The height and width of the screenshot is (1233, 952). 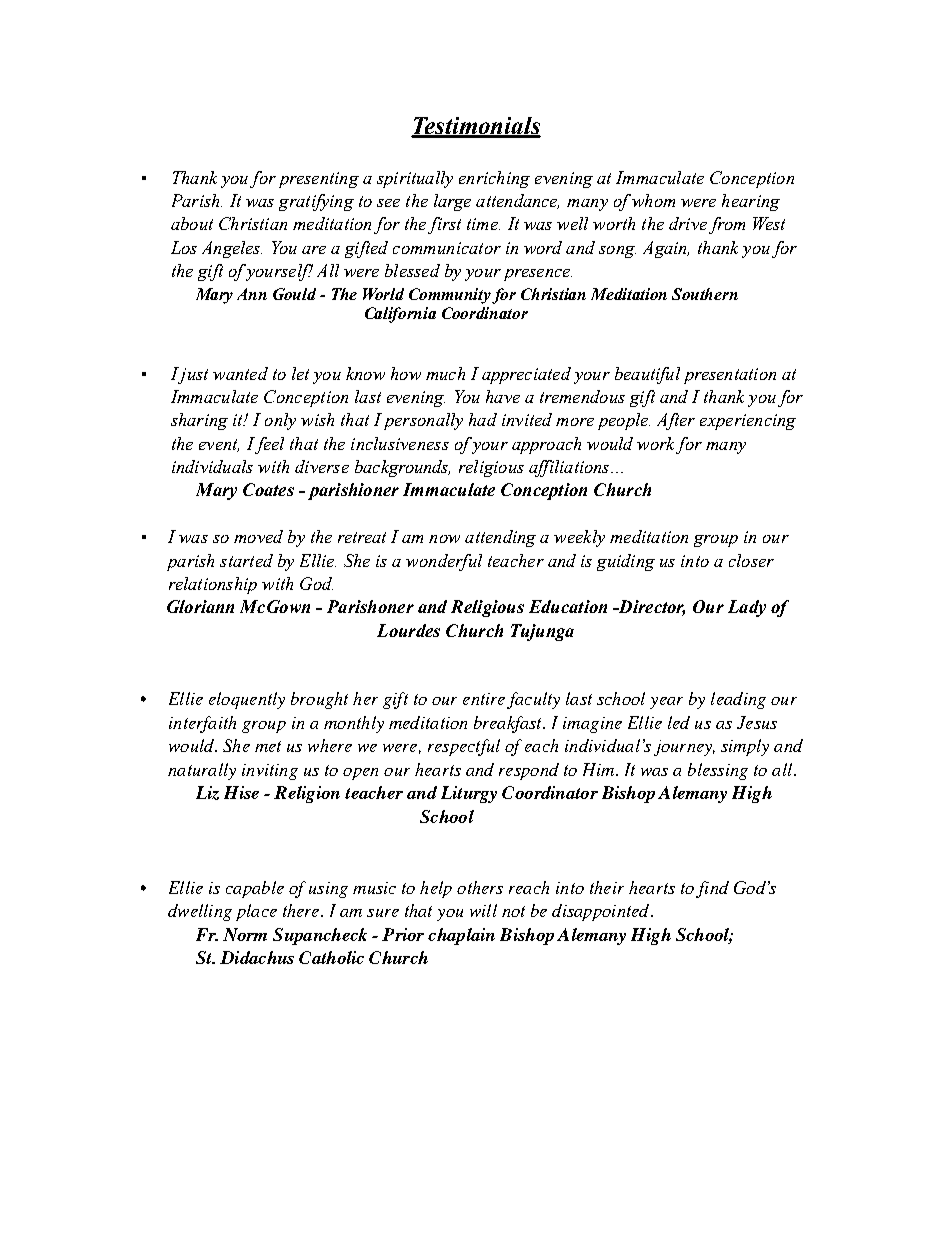 I want to click on drive, so click(x=688, y=223).
